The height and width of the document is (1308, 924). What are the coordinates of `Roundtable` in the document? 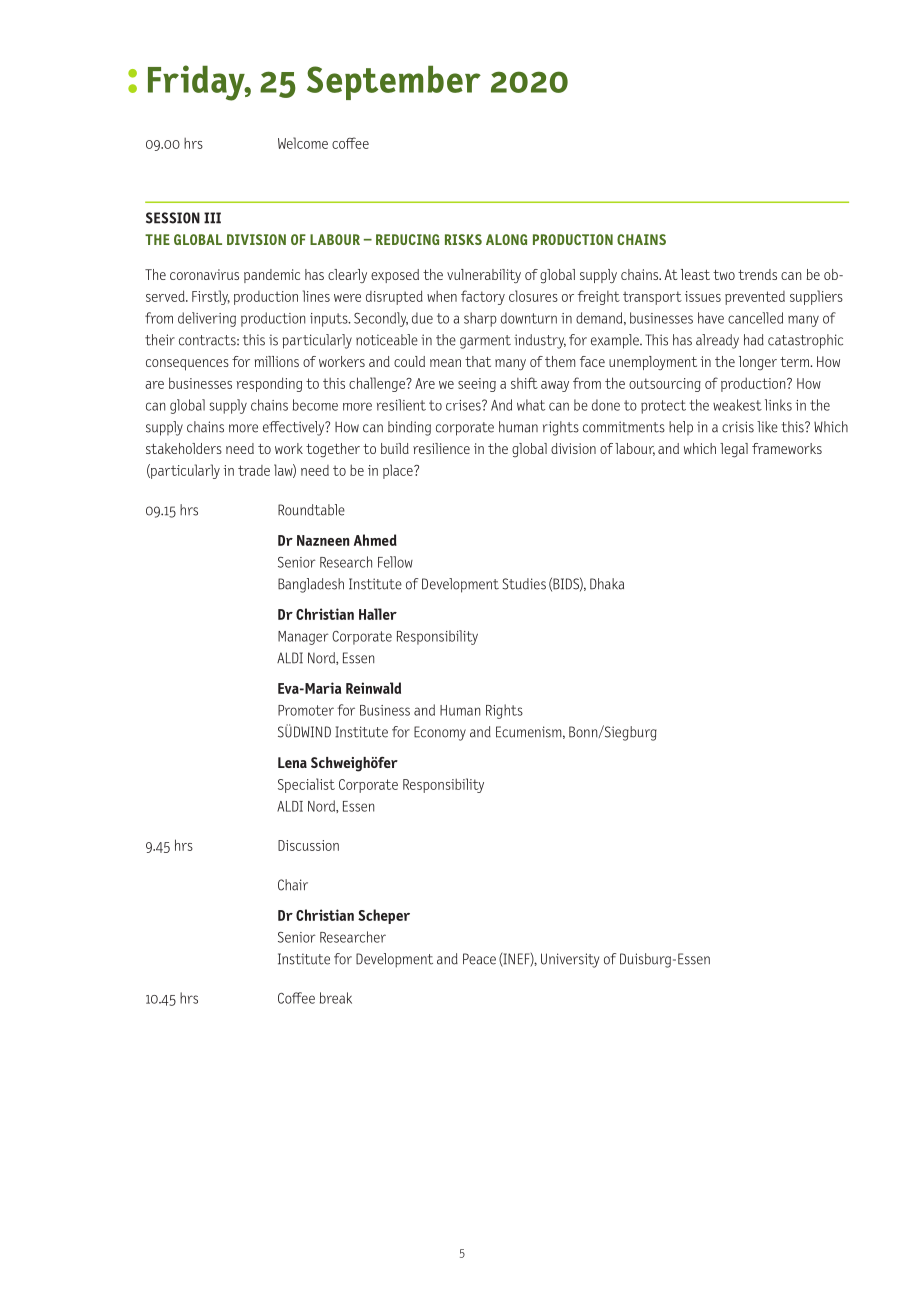 It's located at (311, 510).
